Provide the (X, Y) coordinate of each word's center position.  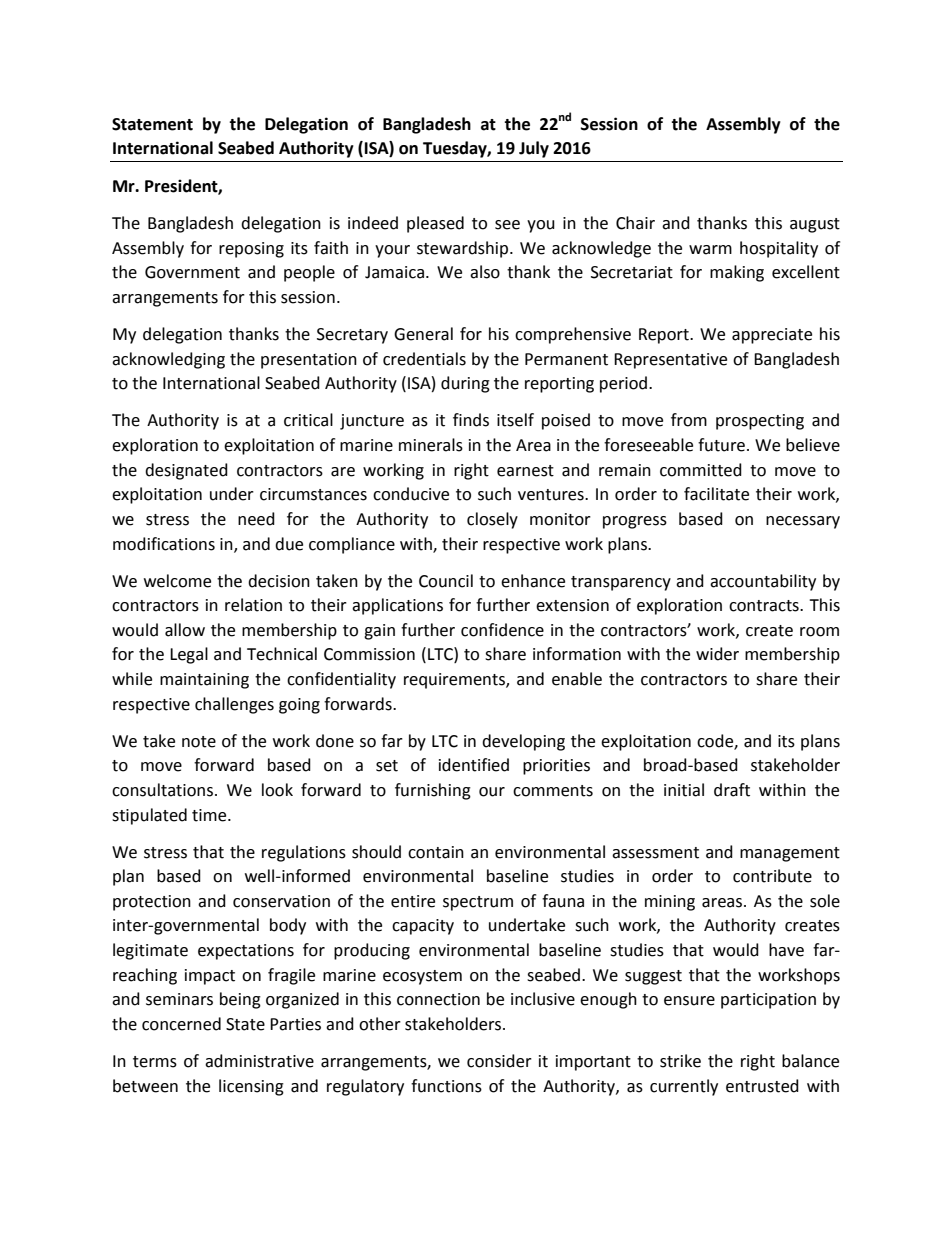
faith (331, 248)
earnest (525, 471)
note (199, 742)
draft (732, 790)
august (815, 225)
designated (186, 471)
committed (701, 470)
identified (474, 765)
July (534, 149)
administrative (259, 1061)
